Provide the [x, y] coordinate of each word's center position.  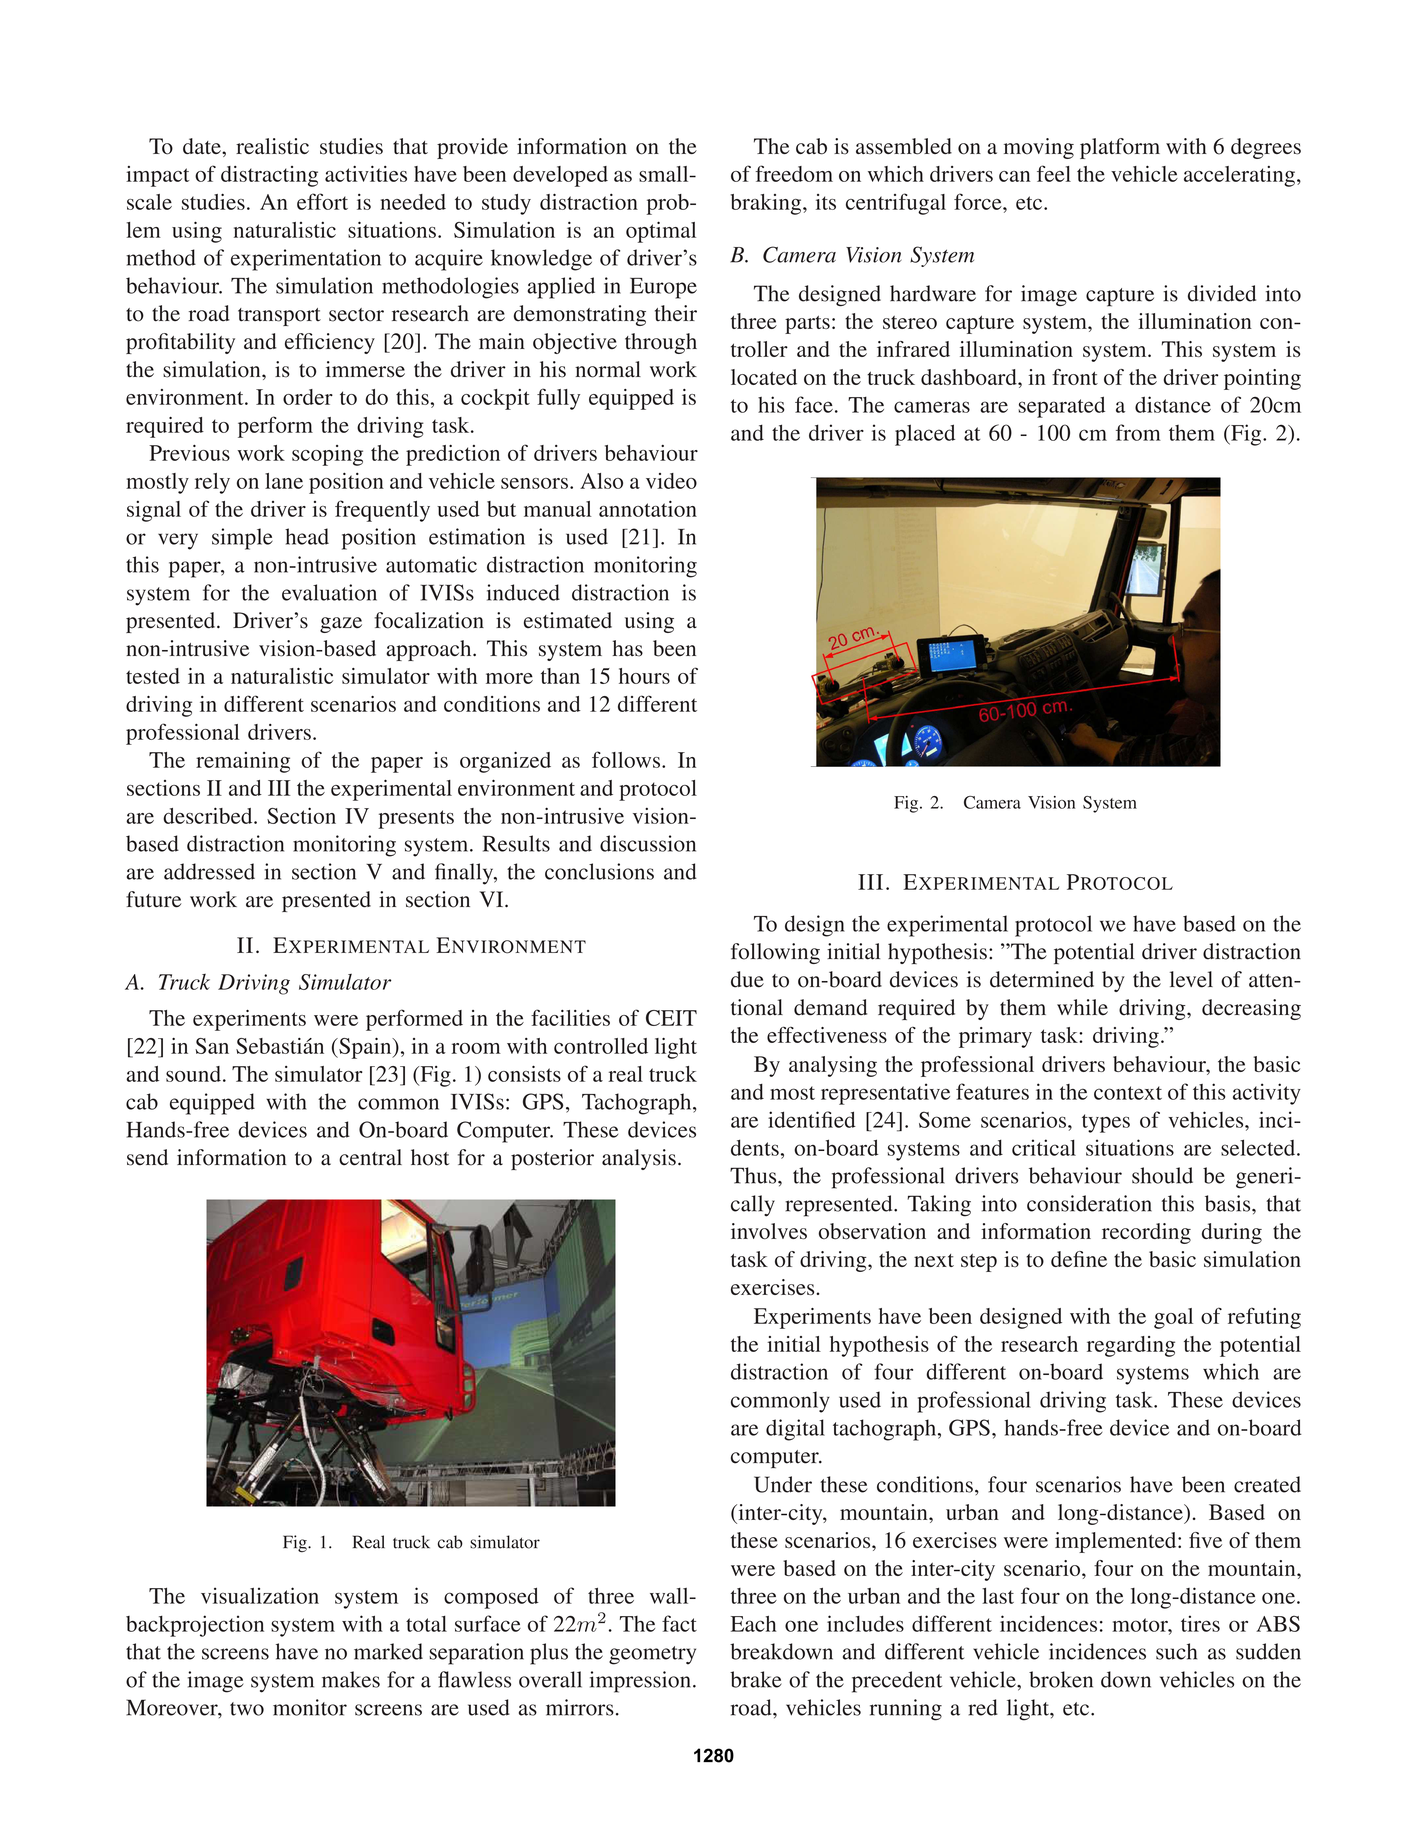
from [1138, 432]
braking [767, 204]
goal [1173, 1318]
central [370, 1157]
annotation [648, 508]
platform [1120, 148]
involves [769, 1231]
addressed [209, 871]
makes [351, 1679]
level [1191, 979]
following [775, 953]
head [307, 536]
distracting [269, 176]
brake [756, 1679]
